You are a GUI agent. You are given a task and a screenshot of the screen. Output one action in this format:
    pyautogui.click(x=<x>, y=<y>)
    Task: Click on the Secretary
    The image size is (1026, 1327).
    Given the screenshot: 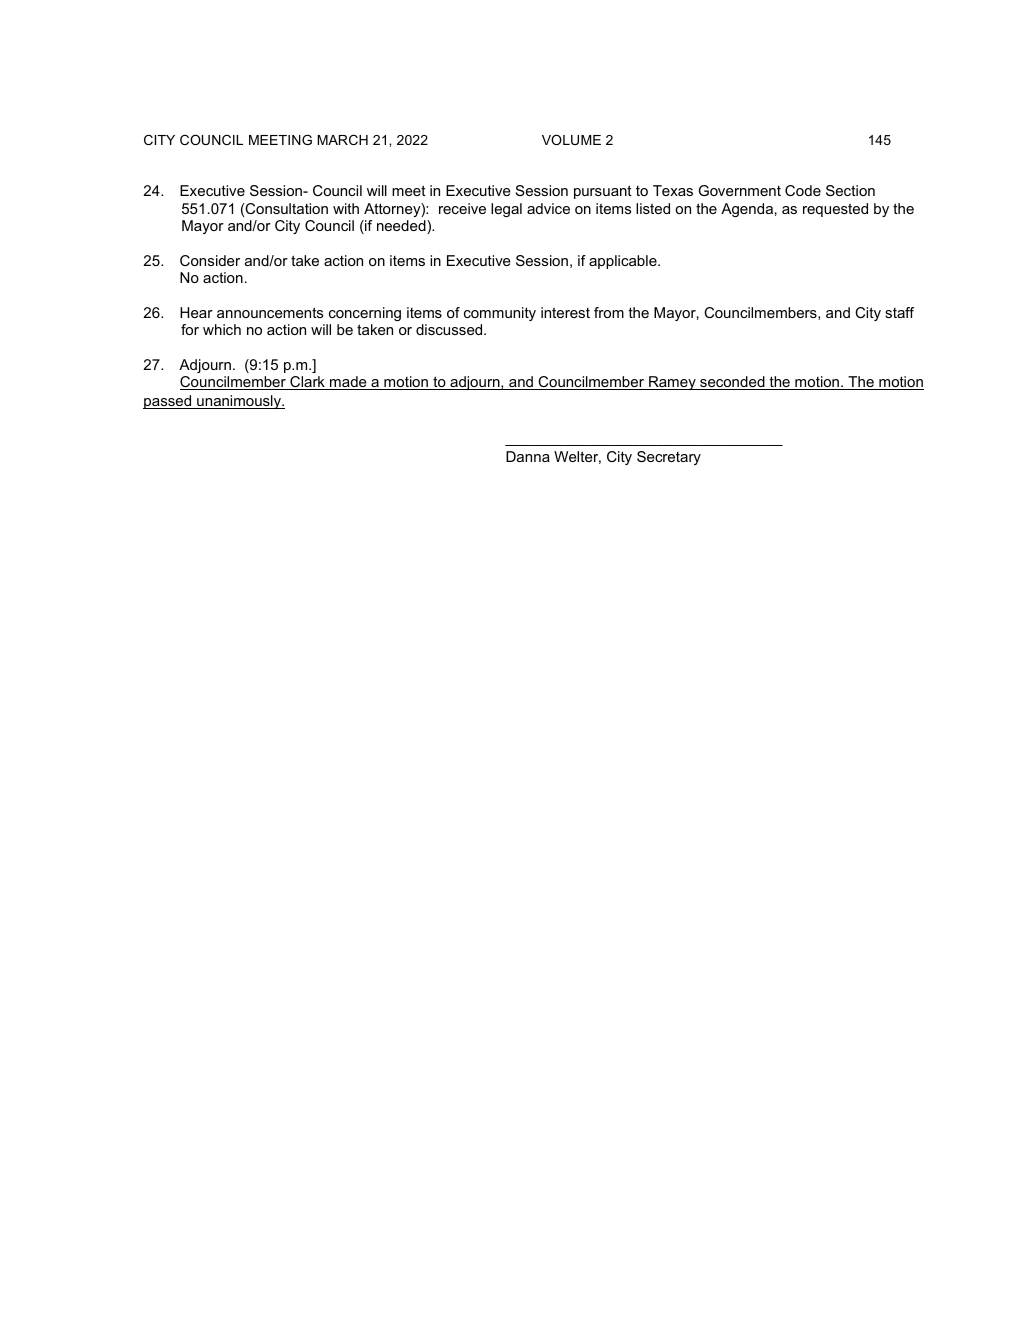 What is the action you would take?
    pyautogui.click(x=669, y=458)
